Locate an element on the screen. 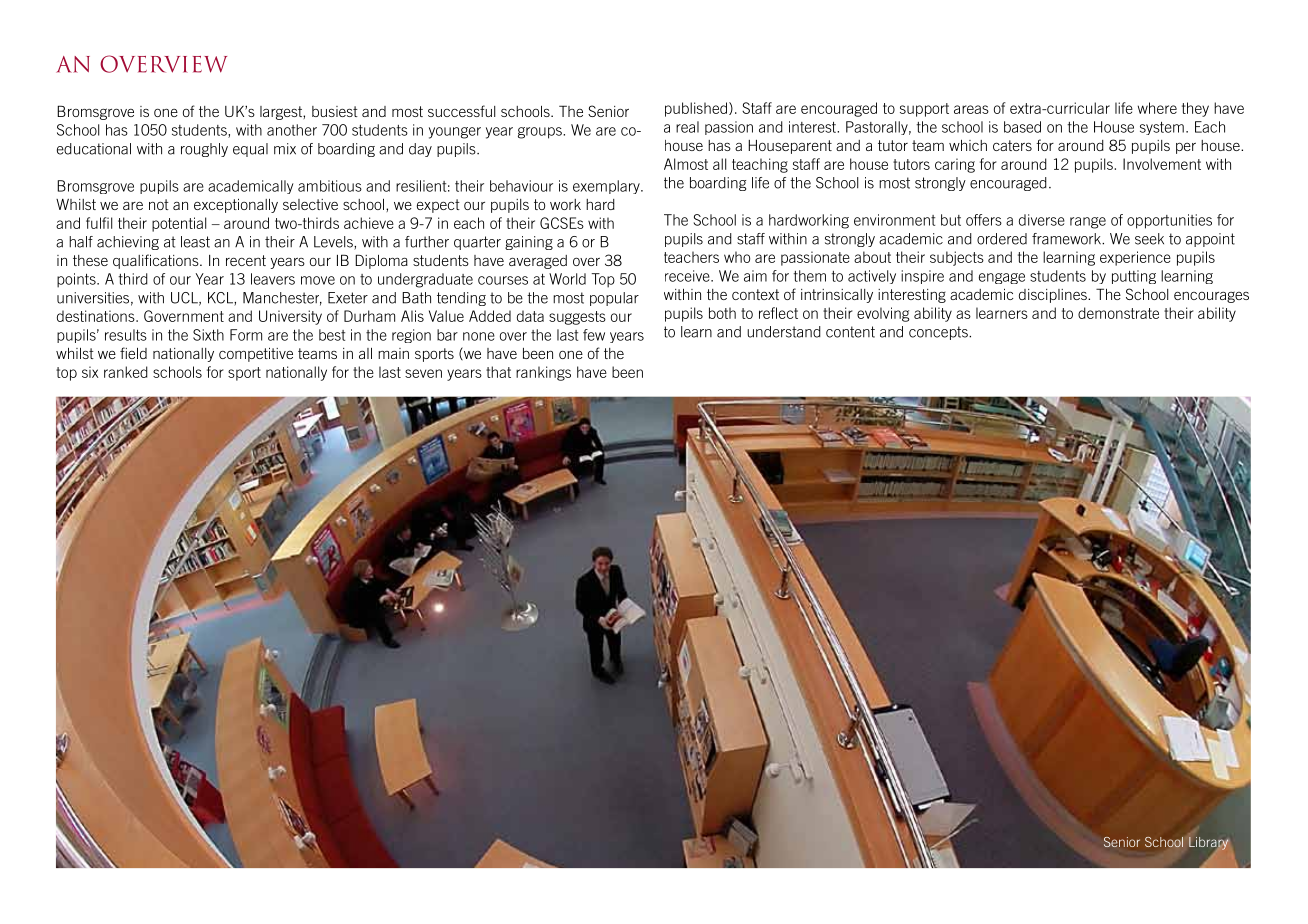  where is located at coordinates (1157, 108).
